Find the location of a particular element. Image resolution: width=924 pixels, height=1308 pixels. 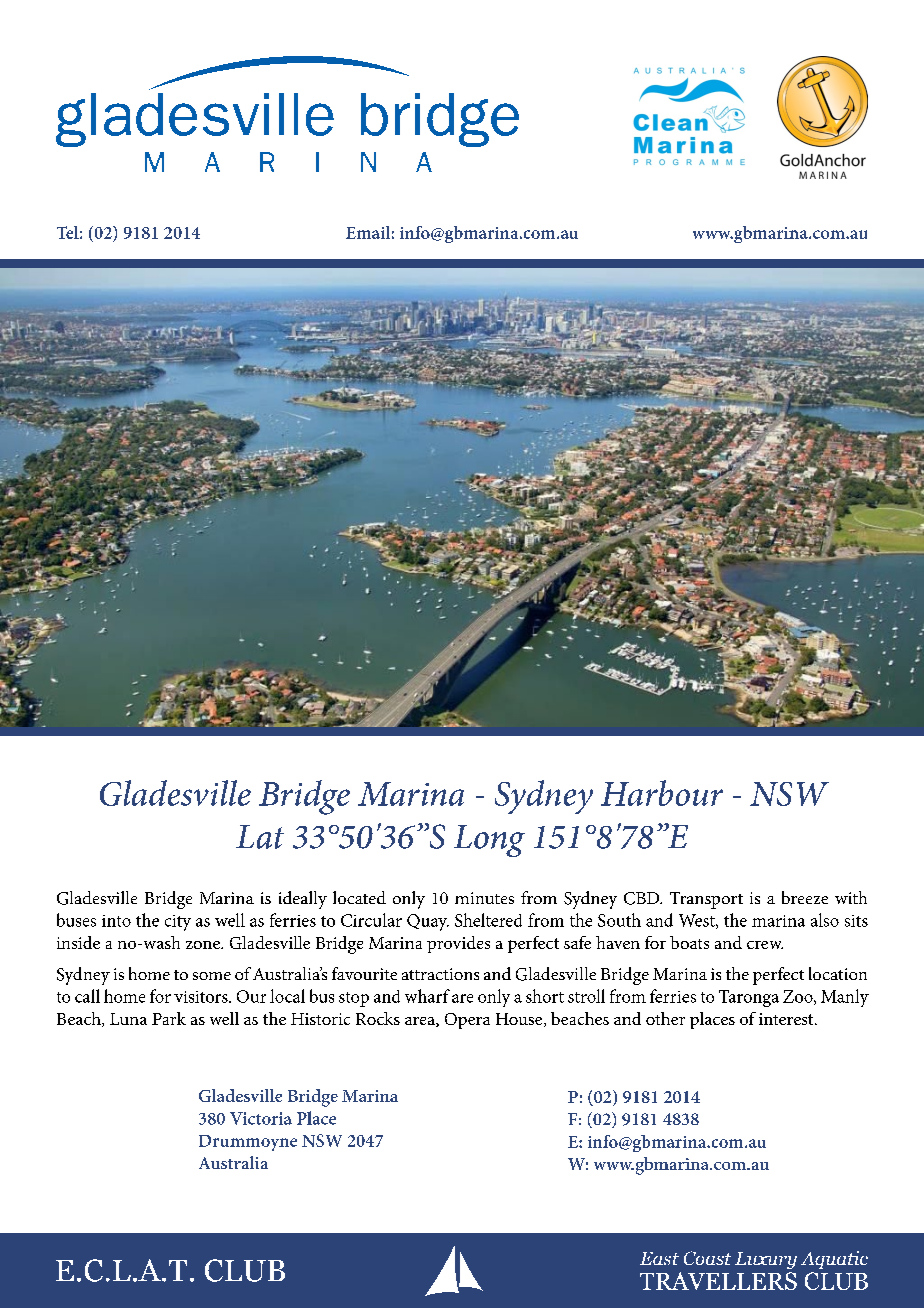

Long is located at coordinates (489, 841).
